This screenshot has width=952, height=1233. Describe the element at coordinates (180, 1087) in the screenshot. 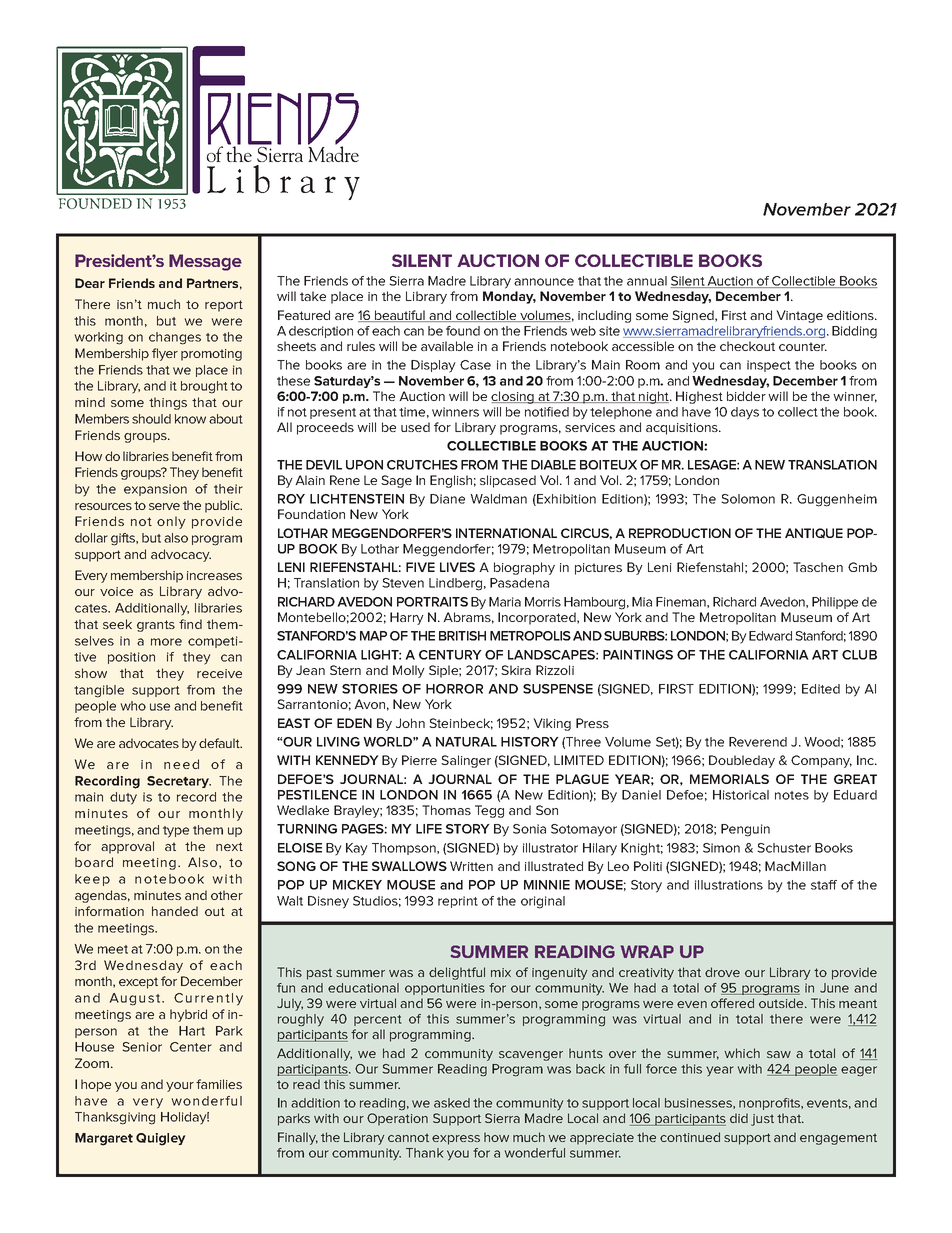

I see `your` at that location.
